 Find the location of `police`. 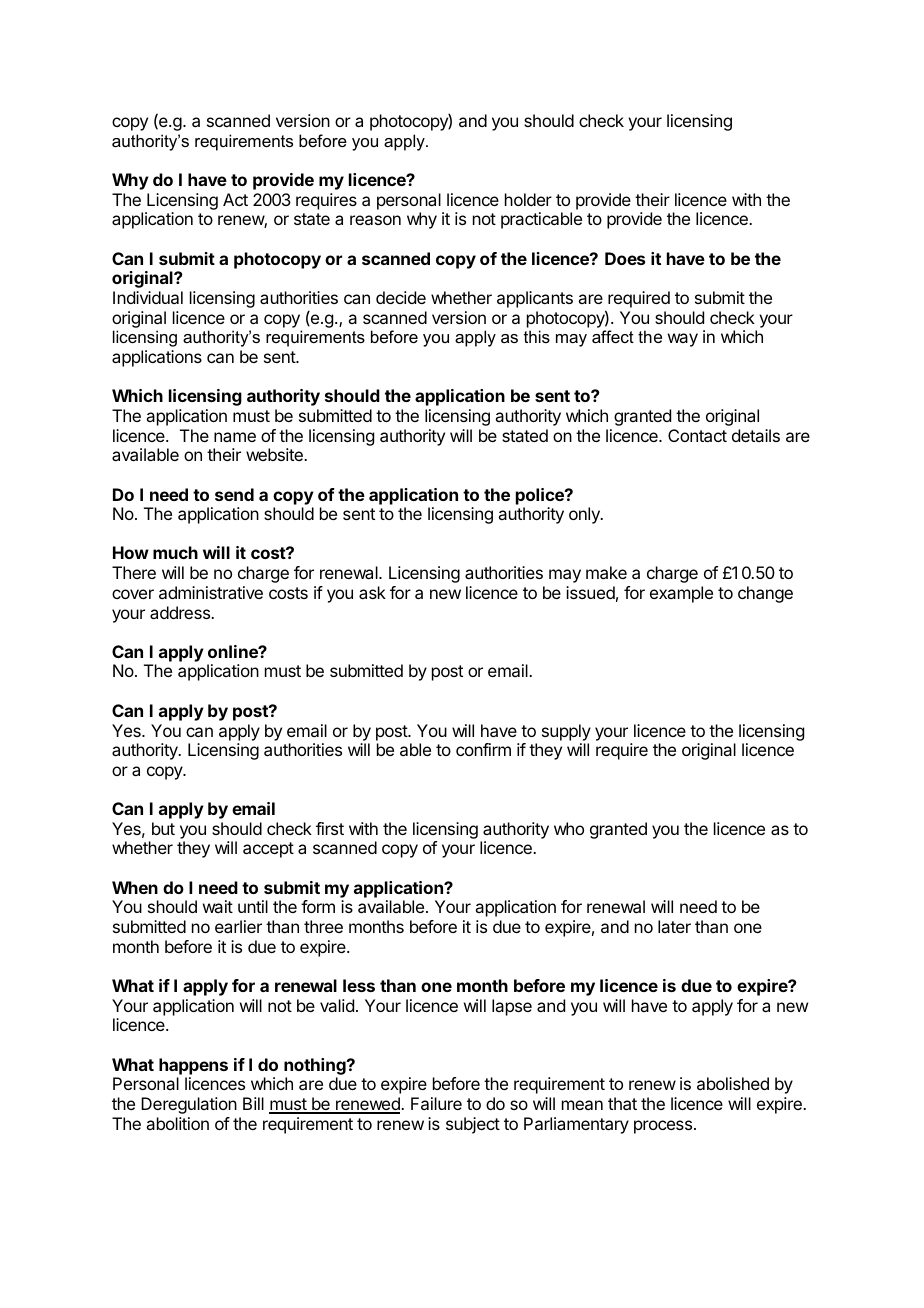

police is located at coordinates (541, 496).
